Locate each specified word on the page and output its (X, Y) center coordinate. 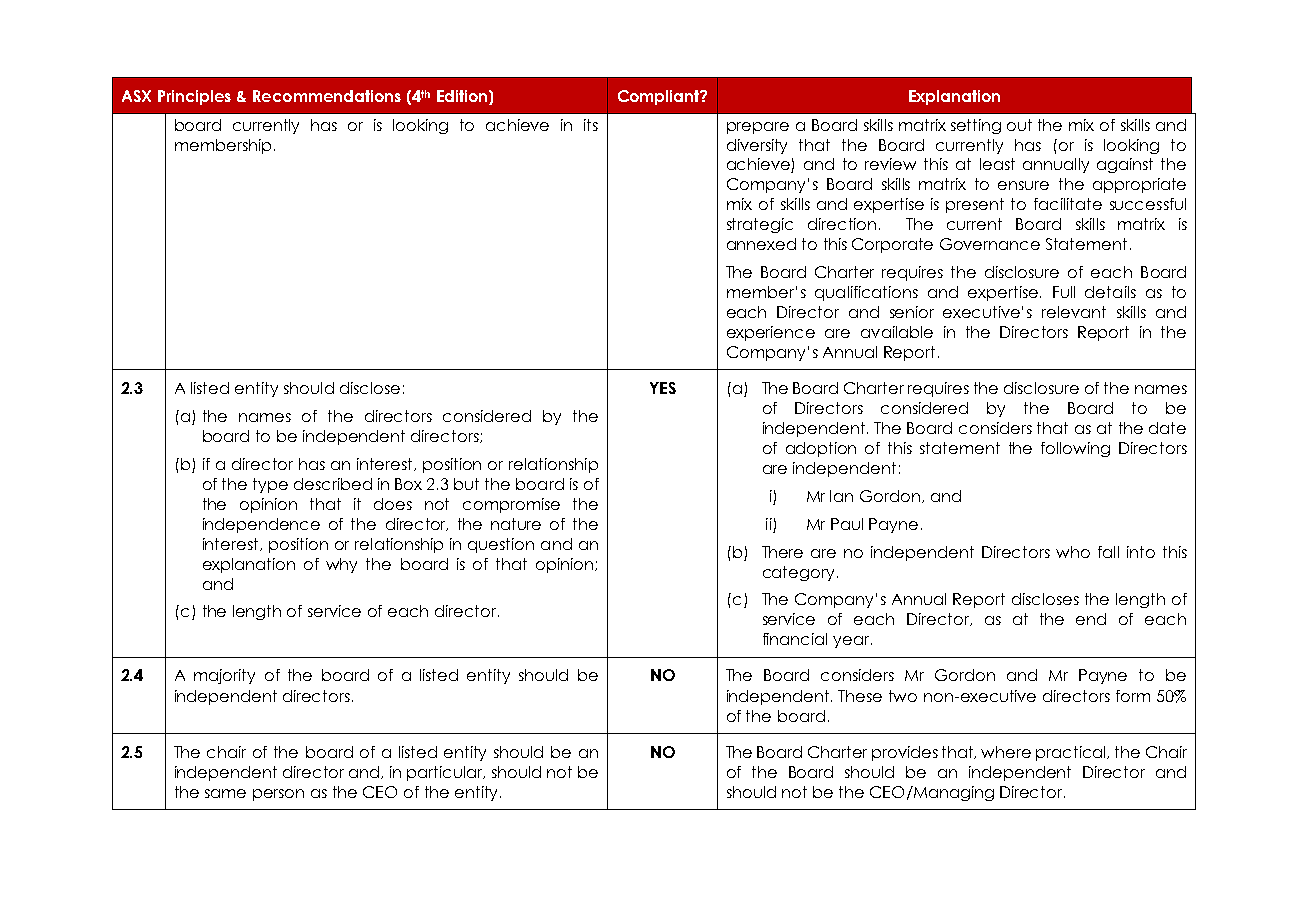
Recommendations (327, 96)
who (1073, 552)
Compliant (660, 97)
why (341, 565)
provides (905, 753)
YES (663, 388)
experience (771, 333)
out (1019, 125)
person (278, 795)
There (782, 552)
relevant (1074, 312)
